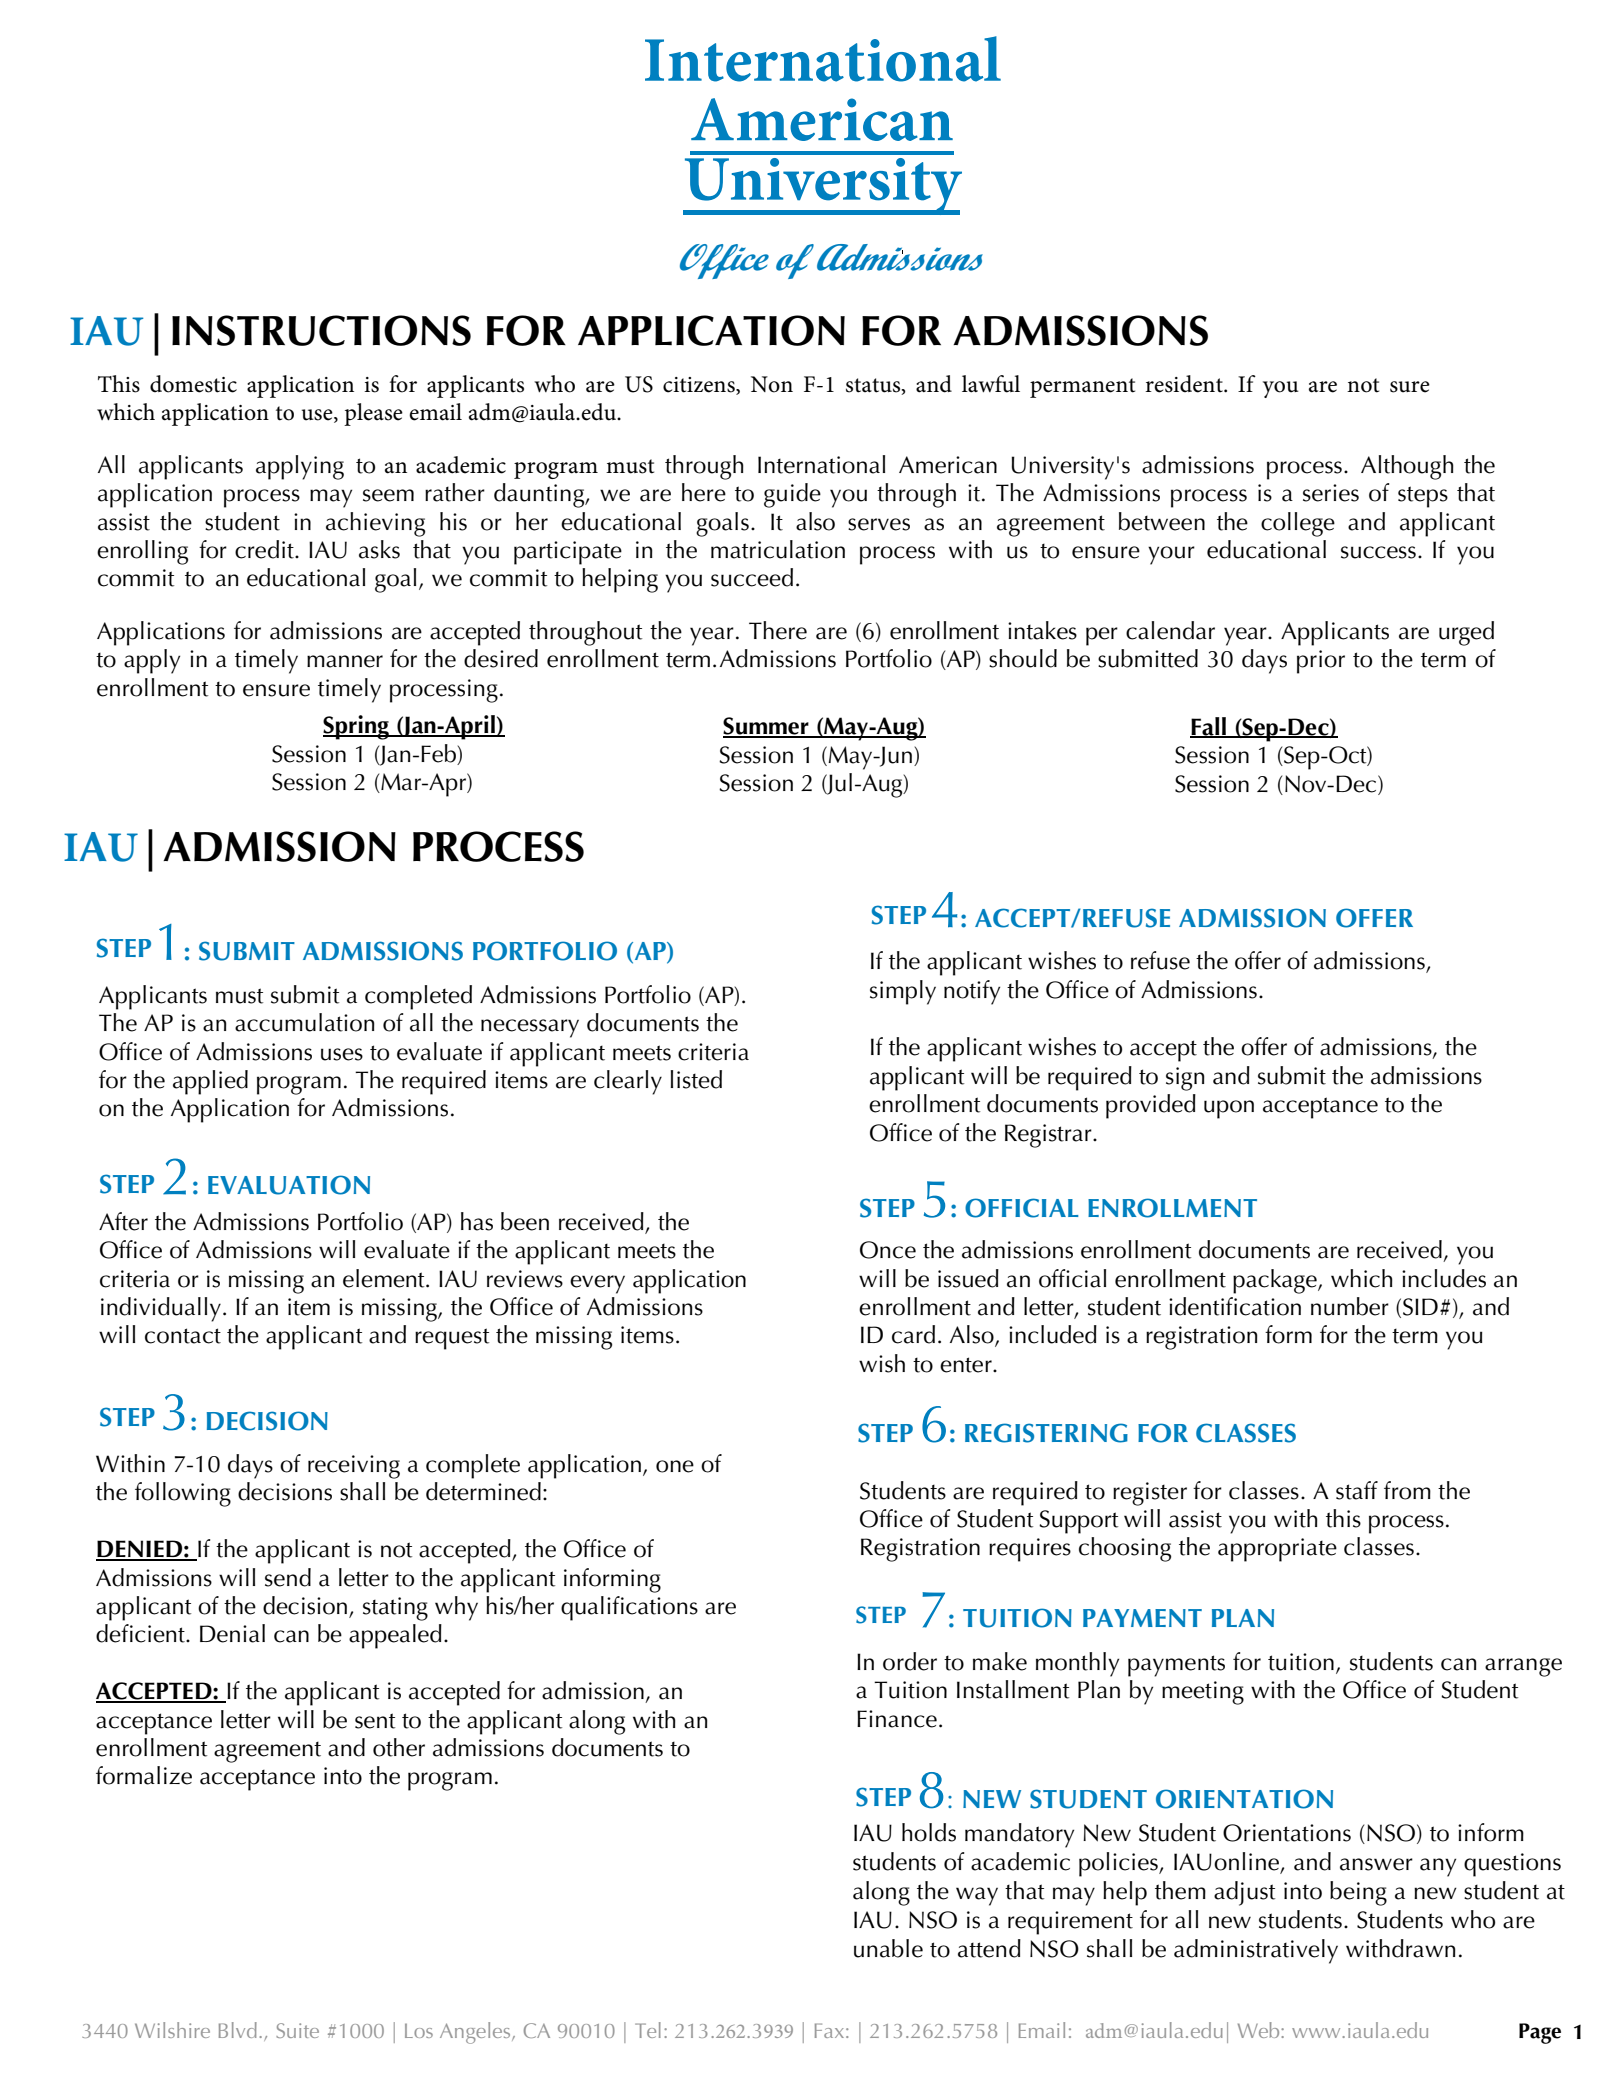 Image resolution: width=1619 pixels, height=2095 pixels. What do you see at coordinates (910, 1661) in the page?
I see `order` at bounding box center [910, 1661].
